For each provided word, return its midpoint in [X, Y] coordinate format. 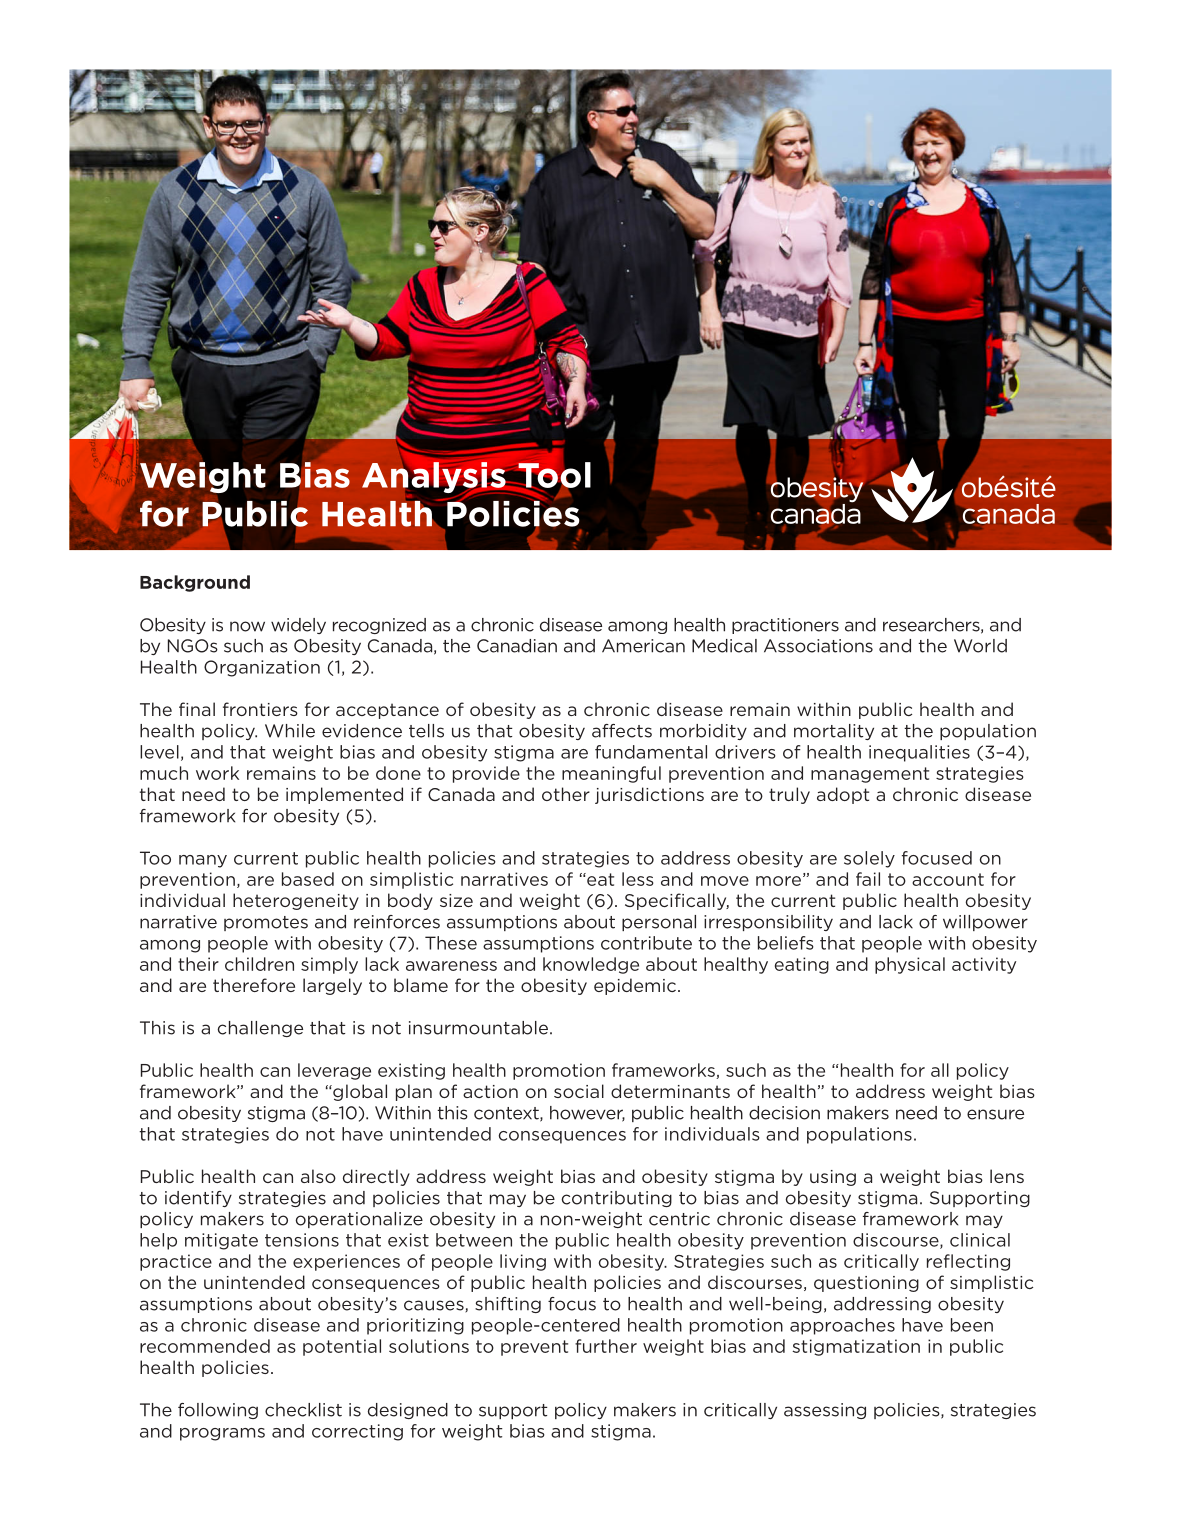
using [833, 1178]
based [308, 879]
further [606, 1346]
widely [298, 626]
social [579, 1091]
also [318, 1176]
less [638, 879]
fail [868, 879]
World [980, 646]
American [643, 646]
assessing [825, 1411]
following [218, 1411]
